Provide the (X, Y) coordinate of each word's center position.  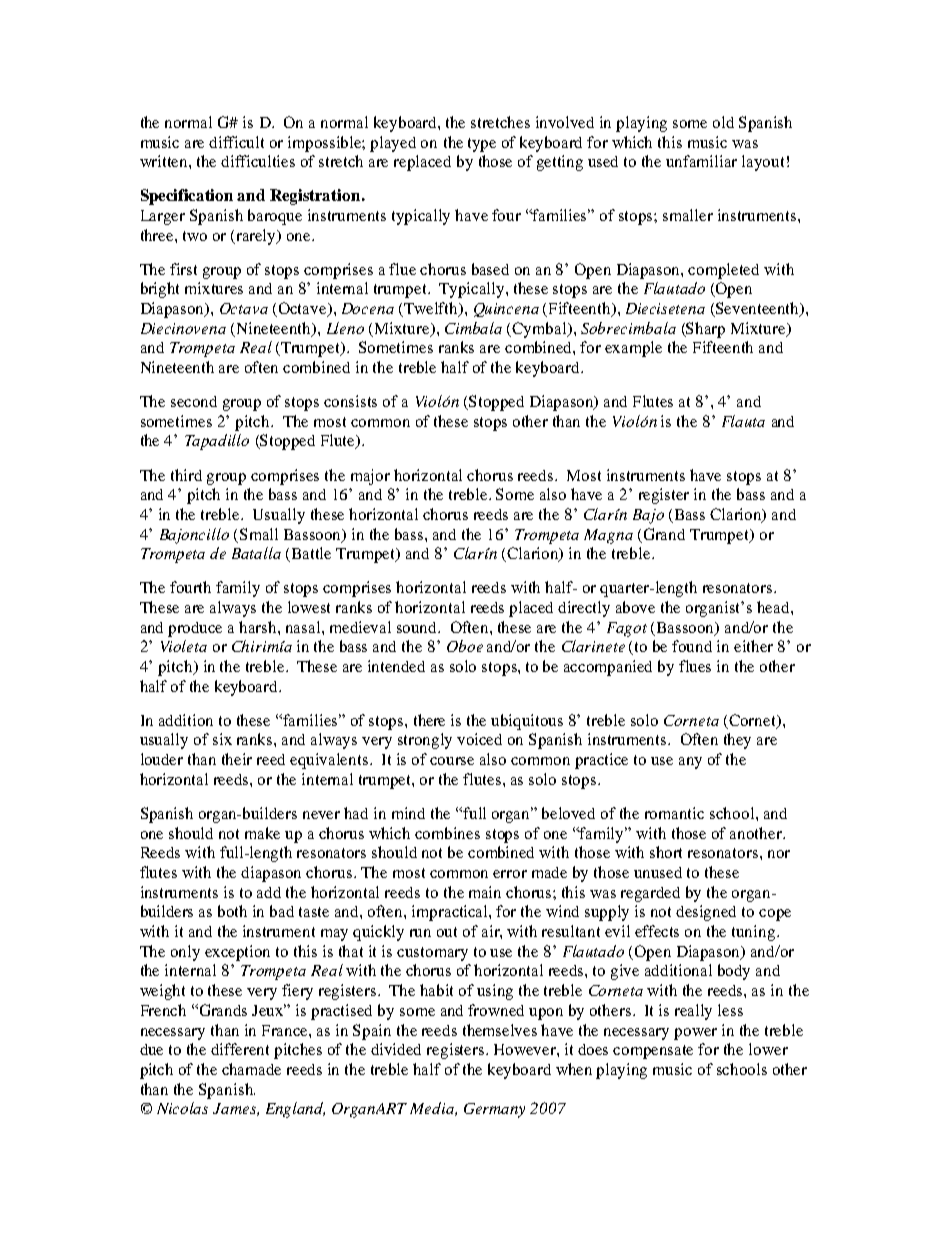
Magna (608, 536)
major (370, 477)
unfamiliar (701, 161)
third (186, 475)
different (240, 1049)
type (482, 145)
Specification (187, 197)
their (237, 759)
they (737, 741)
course (452, 761)
